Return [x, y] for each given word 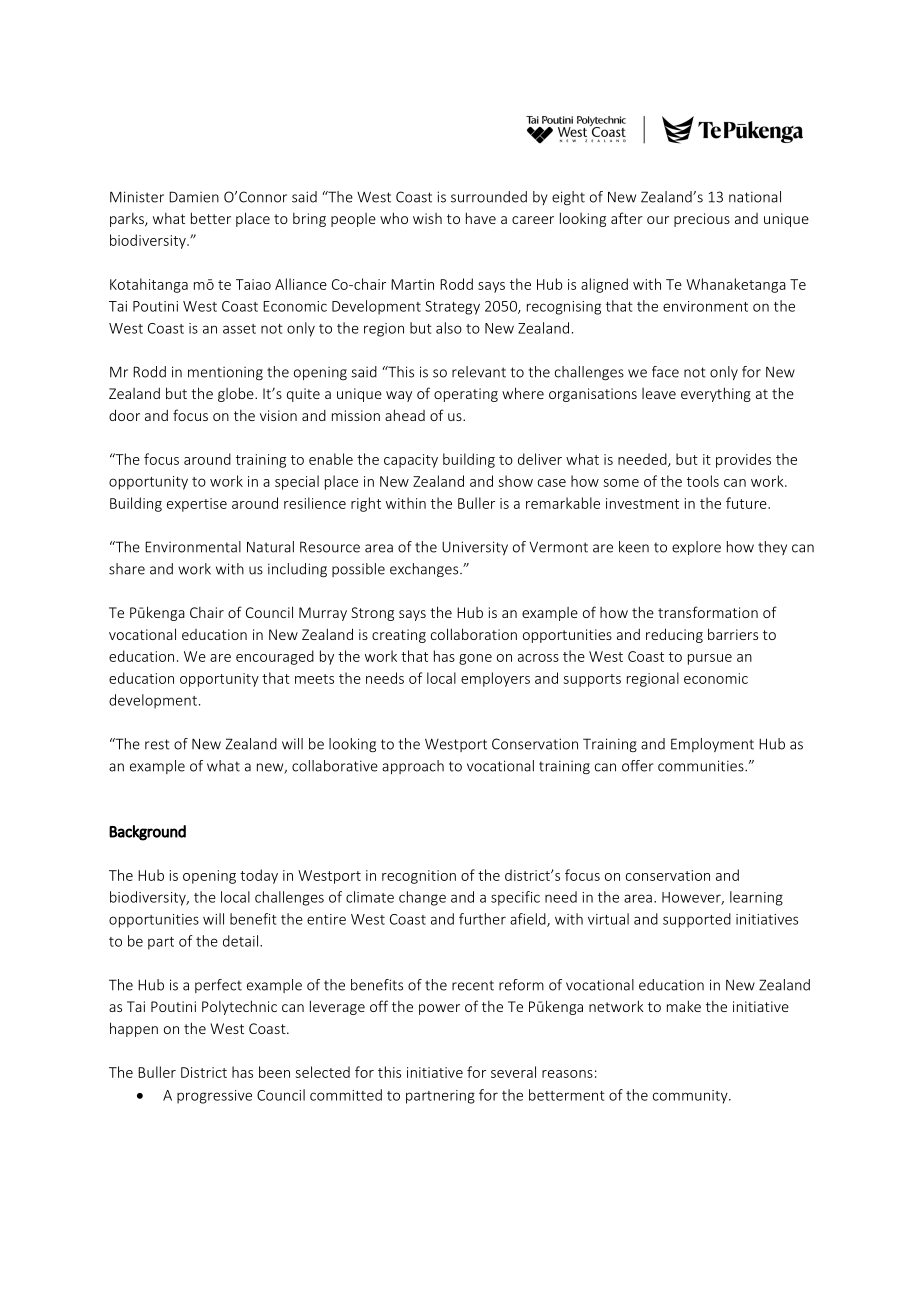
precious [702, 220]
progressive [214, 1097]
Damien [194, 197]
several [513, 1072]
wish [427, 218]
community [691, 1097]
